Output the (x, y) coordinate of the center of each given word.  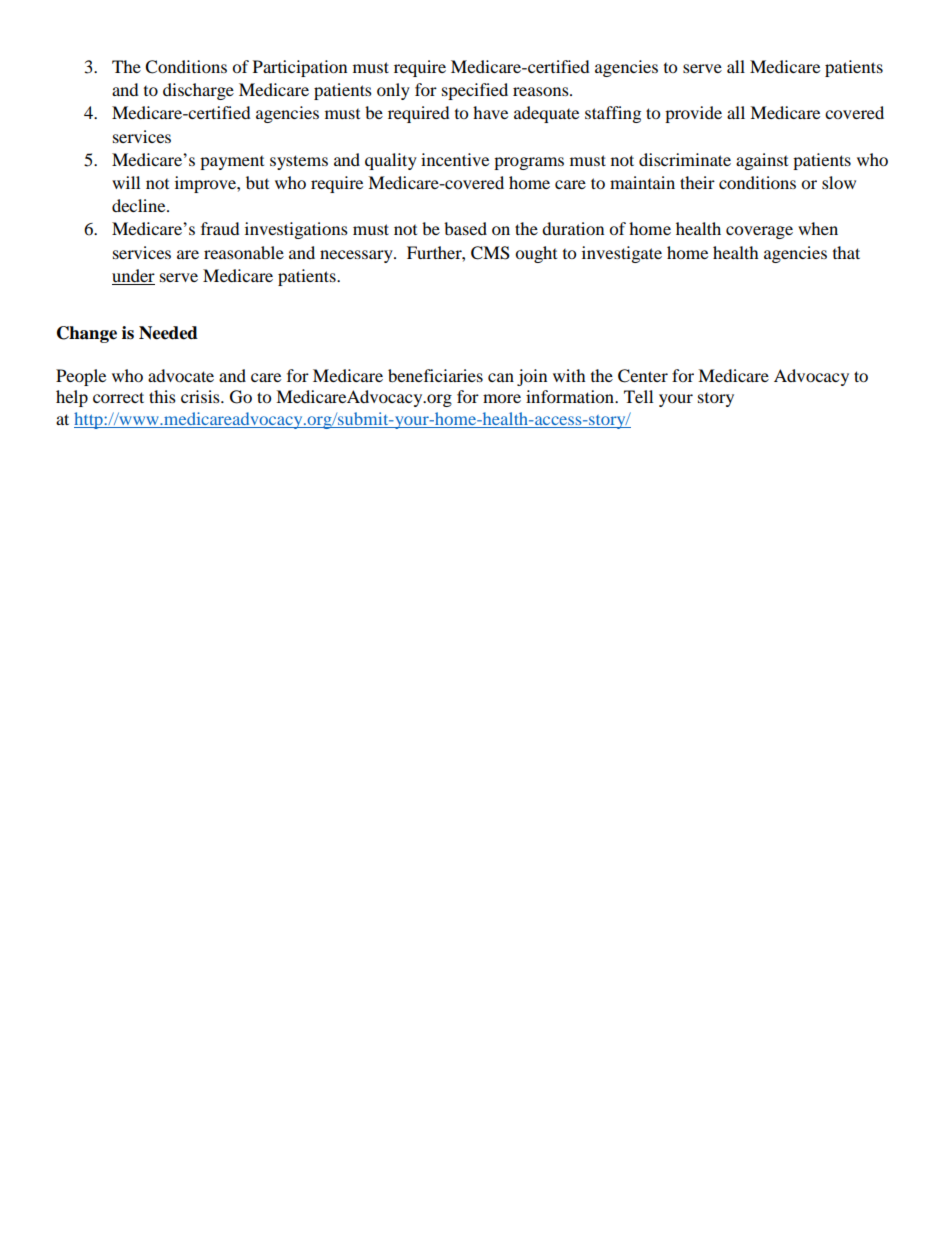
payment (232, 163)
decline (140, 205)
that (846, 252)
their (697, 182)
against (762, 161)
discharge (198, 91)
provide (693, 114)
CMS (490, 253)
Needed (168, 333)
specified (475, 91)
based (465, 228)
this (162, 396)
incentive (455, 159)
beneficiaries (435, 375)
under (133, 275)
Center (643, 376)
